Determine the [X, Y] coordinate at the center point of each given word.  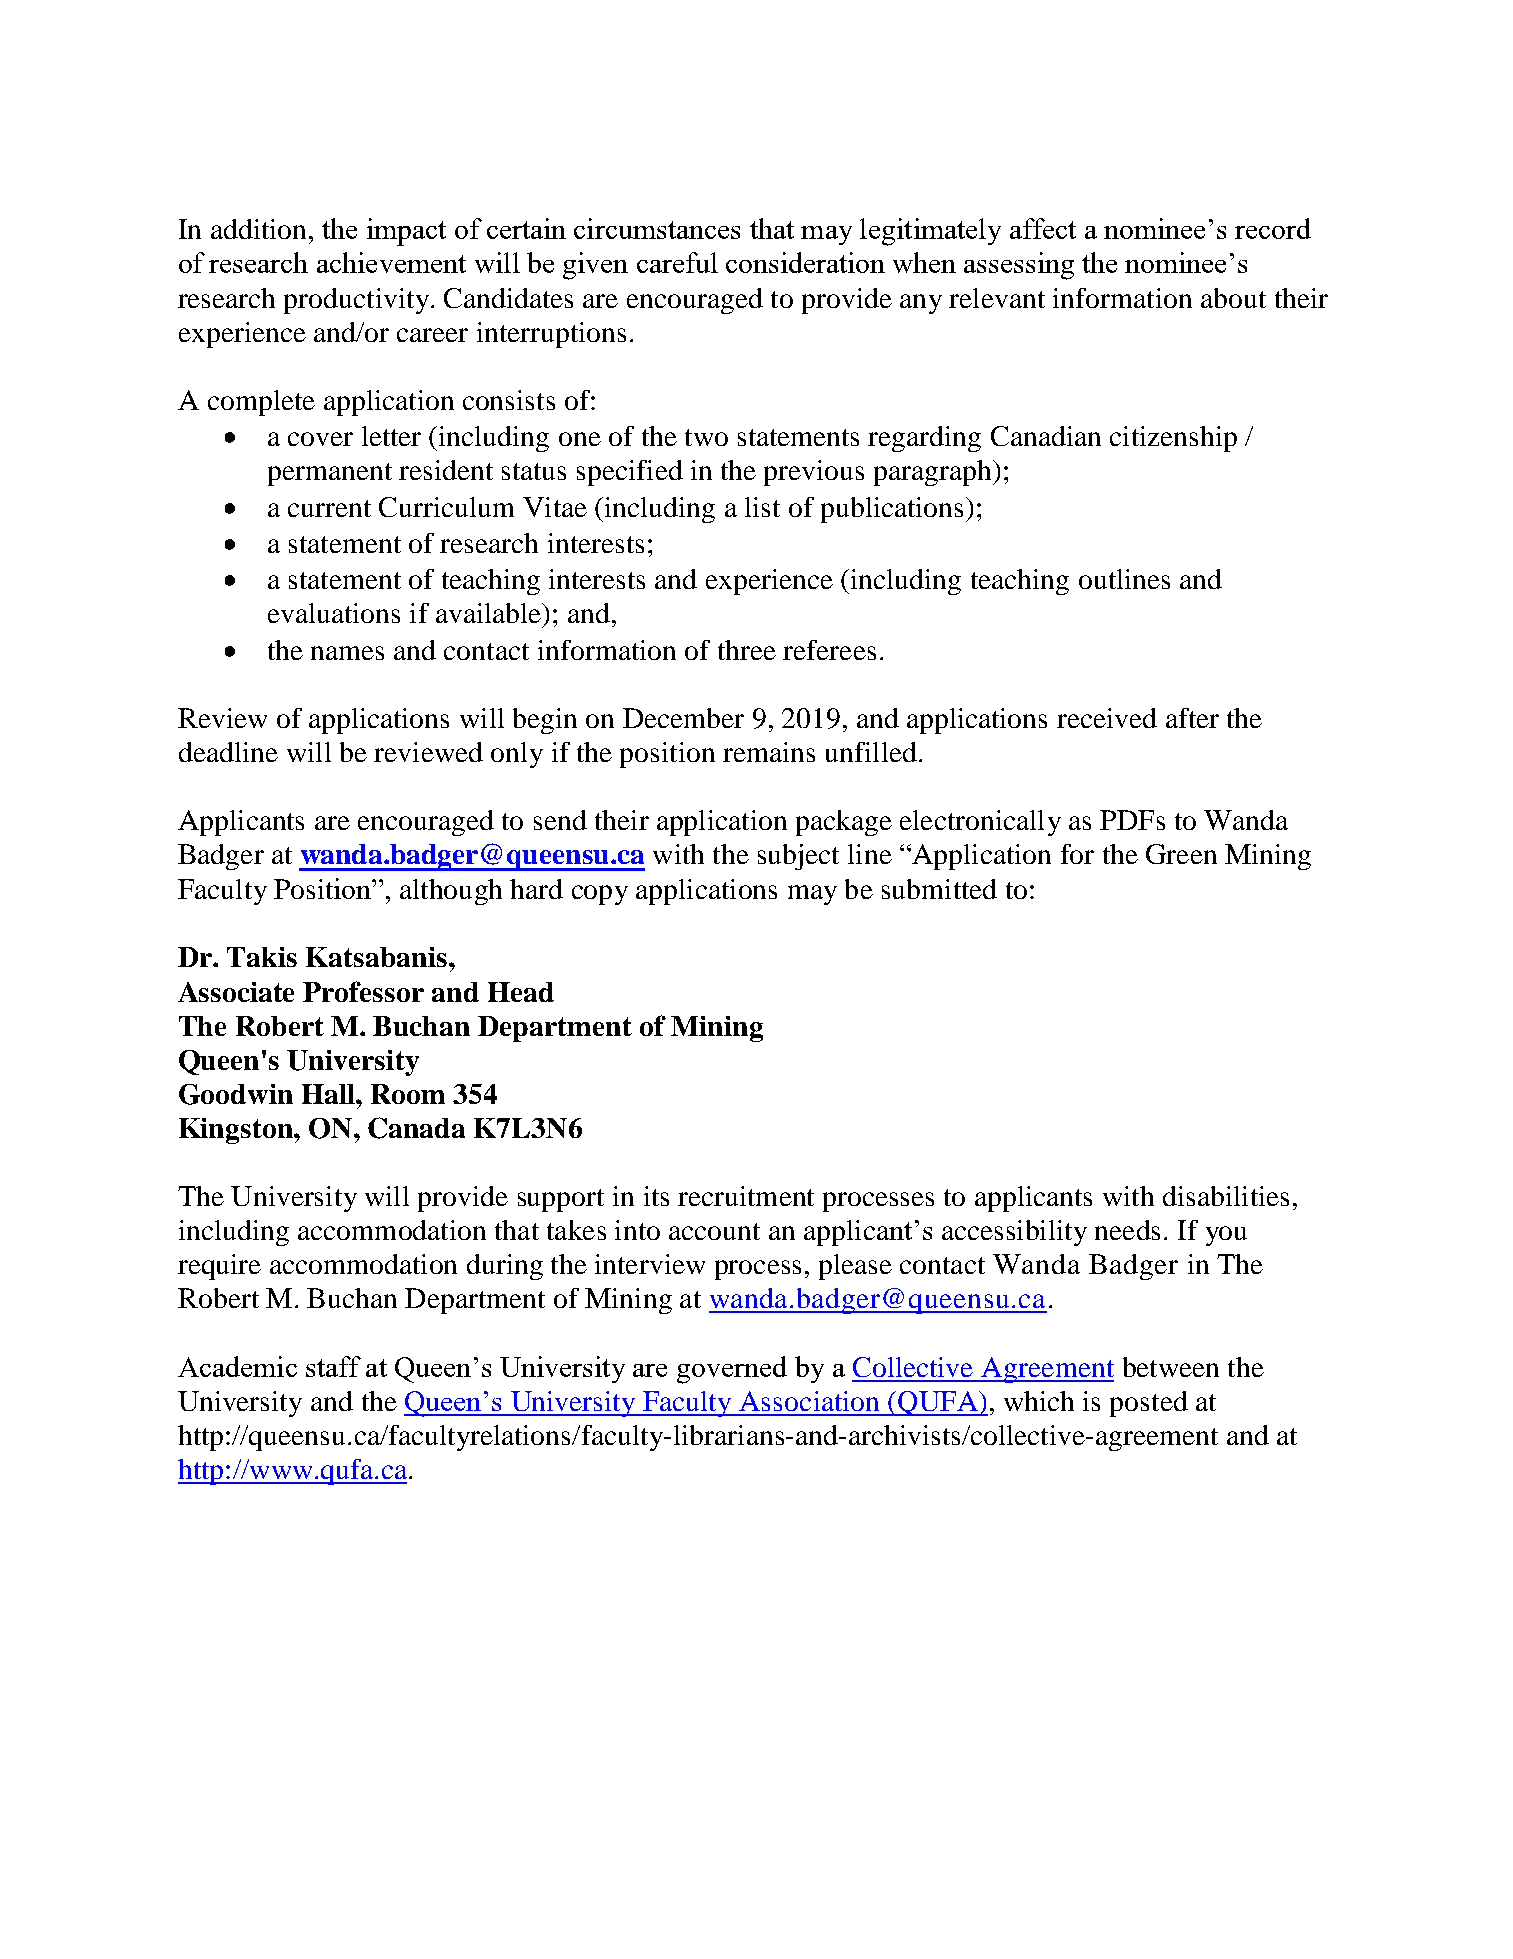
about [1233, 298]
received [1107, 718]
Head [521, 992]
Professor [363, 991]
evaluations [334, 613]
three [747, 650]
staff [333, 1366]
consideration [805, 262]
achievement [391, 262]
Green [1181, 854]
